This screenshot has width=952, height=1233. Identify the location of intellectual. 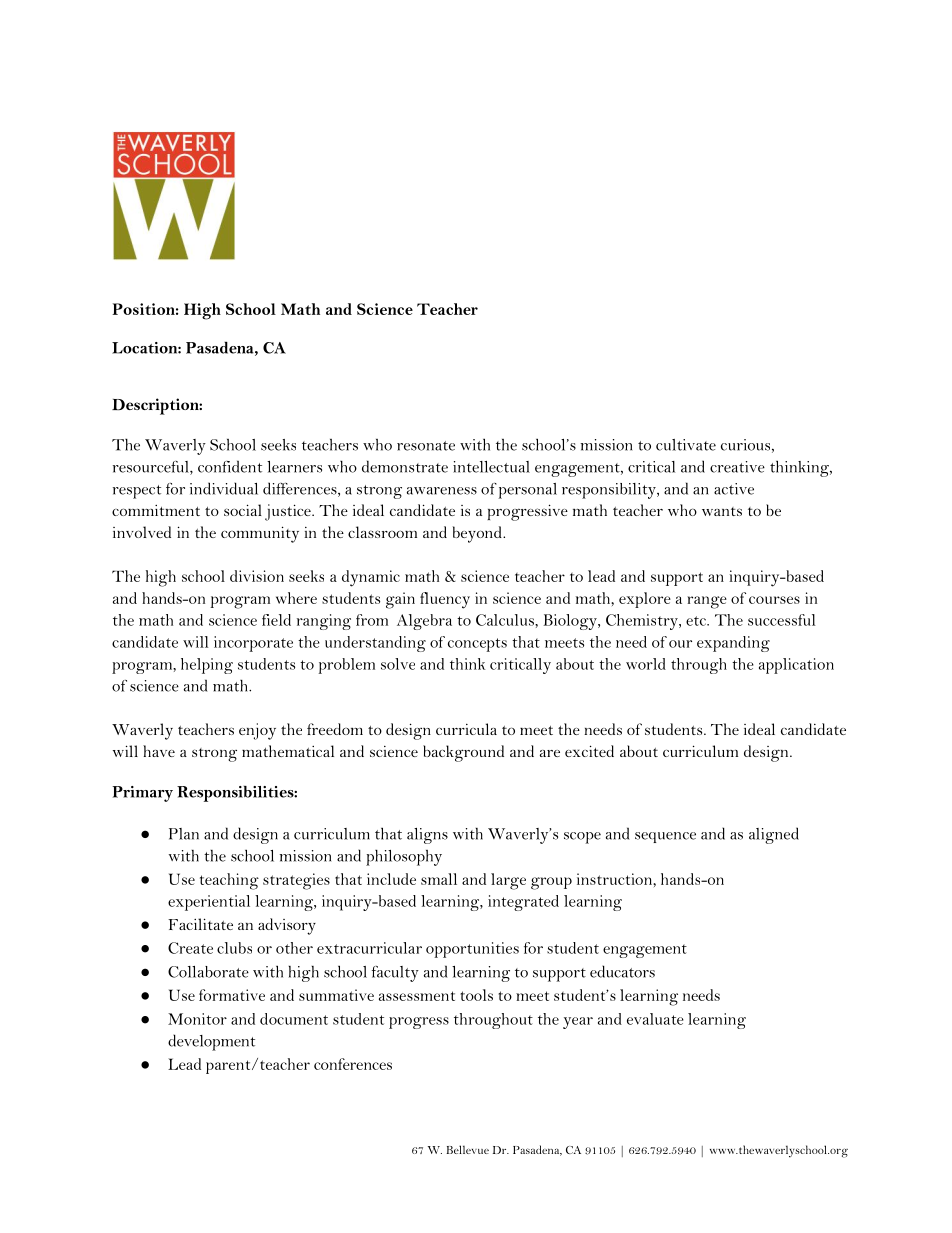
(491, 467).
